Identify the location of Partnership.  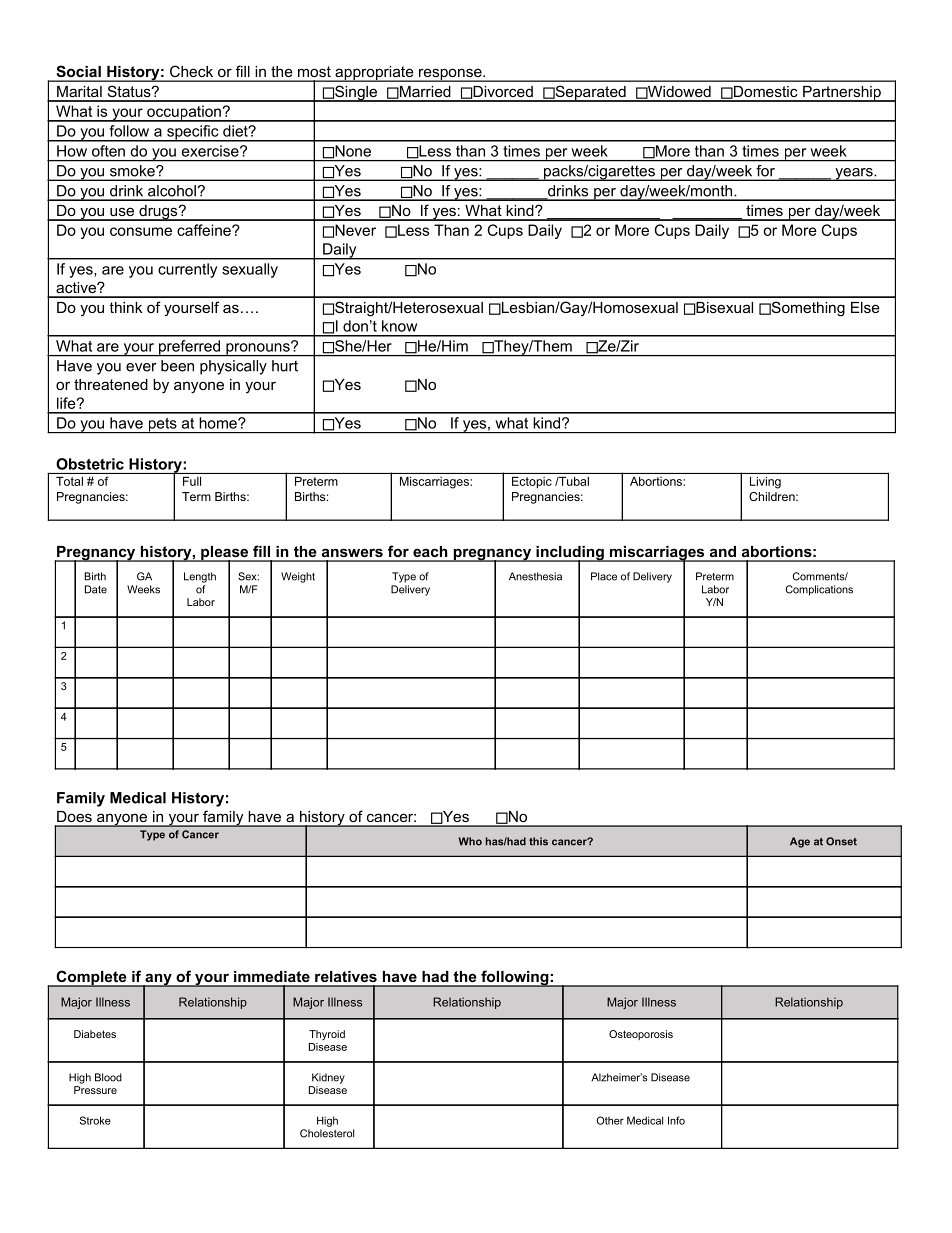
(842, 94).
